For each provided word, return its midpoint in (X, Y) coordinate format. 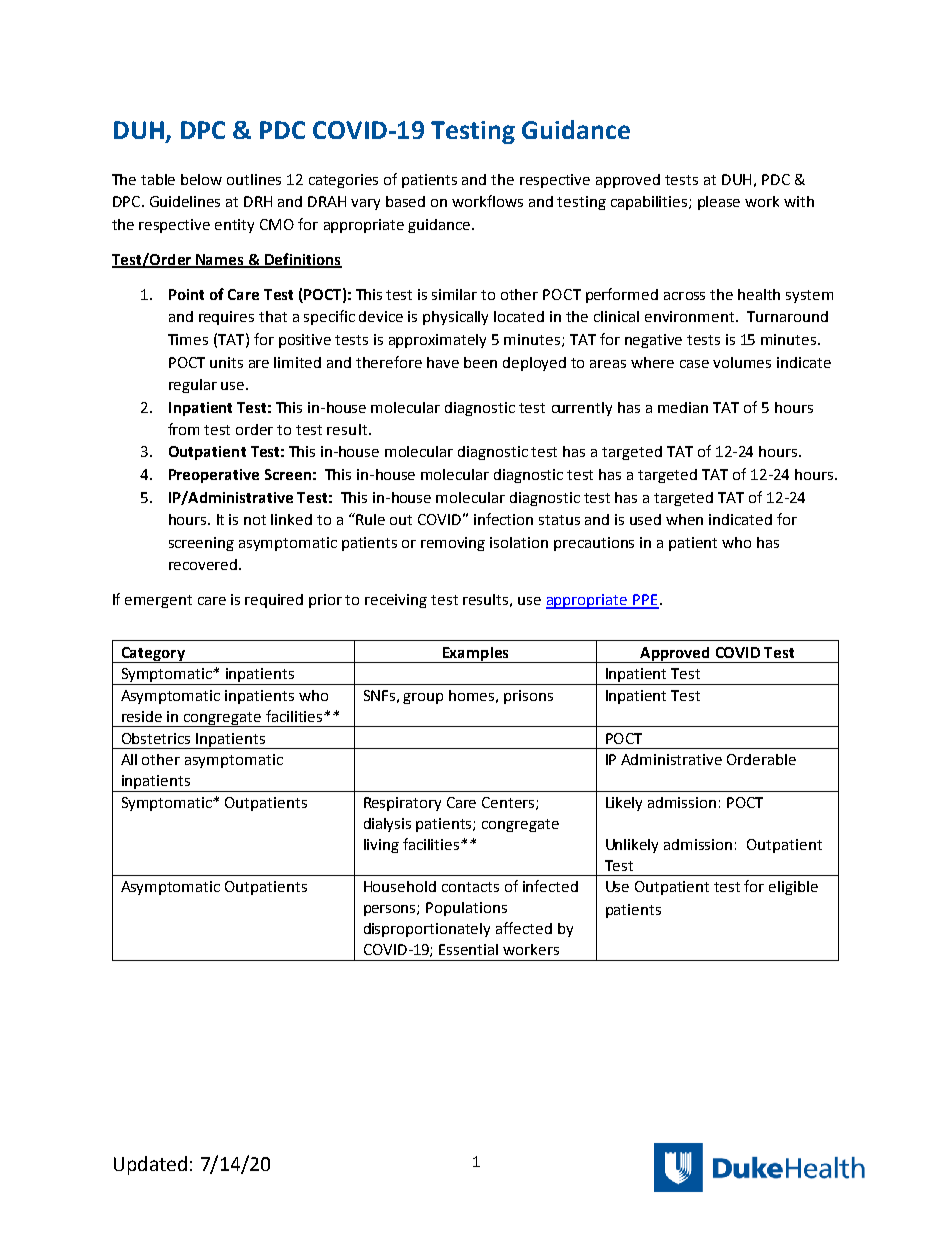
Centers (509, 803)
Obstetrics (156, 738)
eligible (793, 888)
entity (234, 226)
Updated (150, 1165)
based (405, 201)
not (255, 520)
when (684, 519)
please (719, 203)
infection (503, 519)
